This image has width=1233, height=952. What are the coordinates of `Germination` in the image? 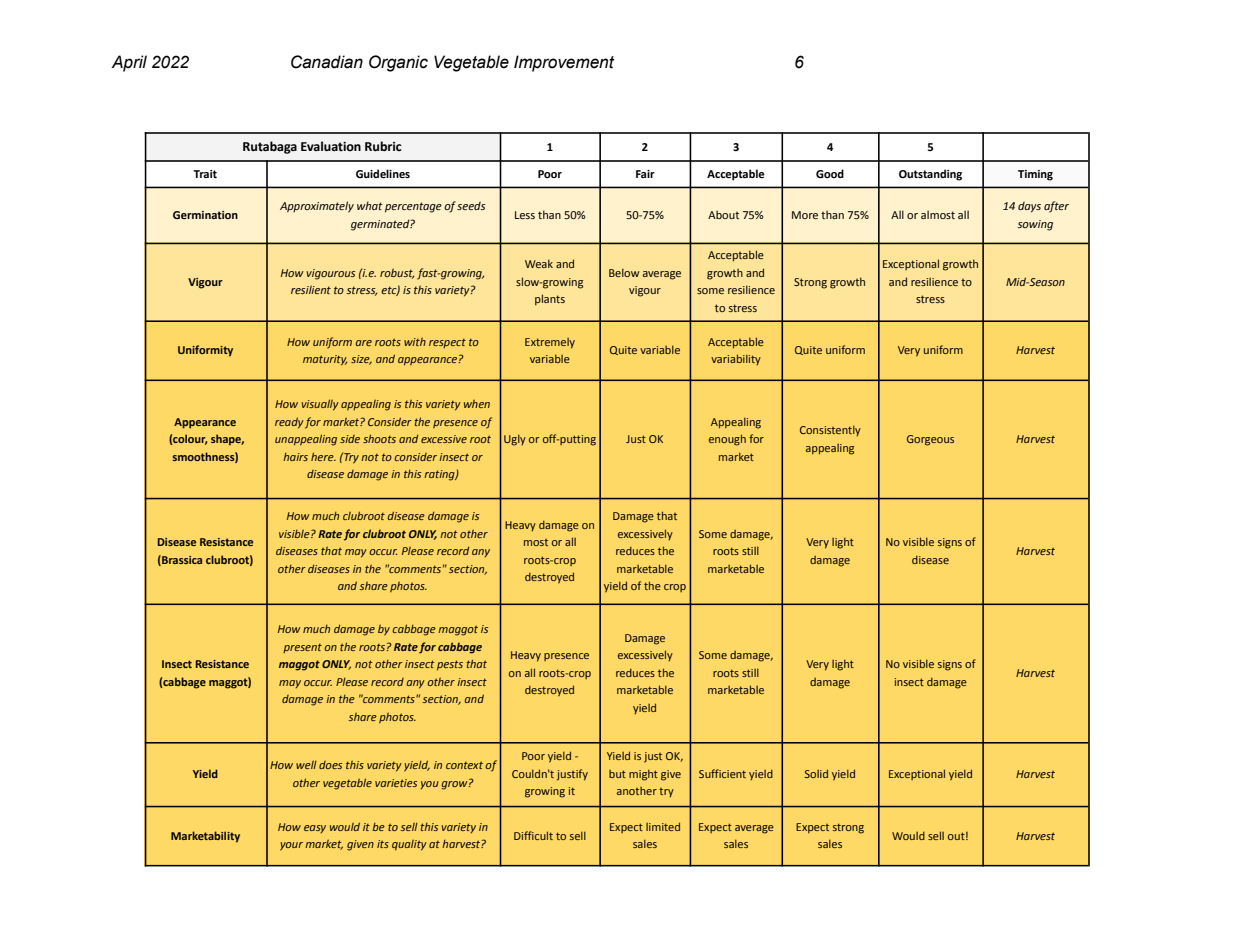 It's located at (205, 215).
